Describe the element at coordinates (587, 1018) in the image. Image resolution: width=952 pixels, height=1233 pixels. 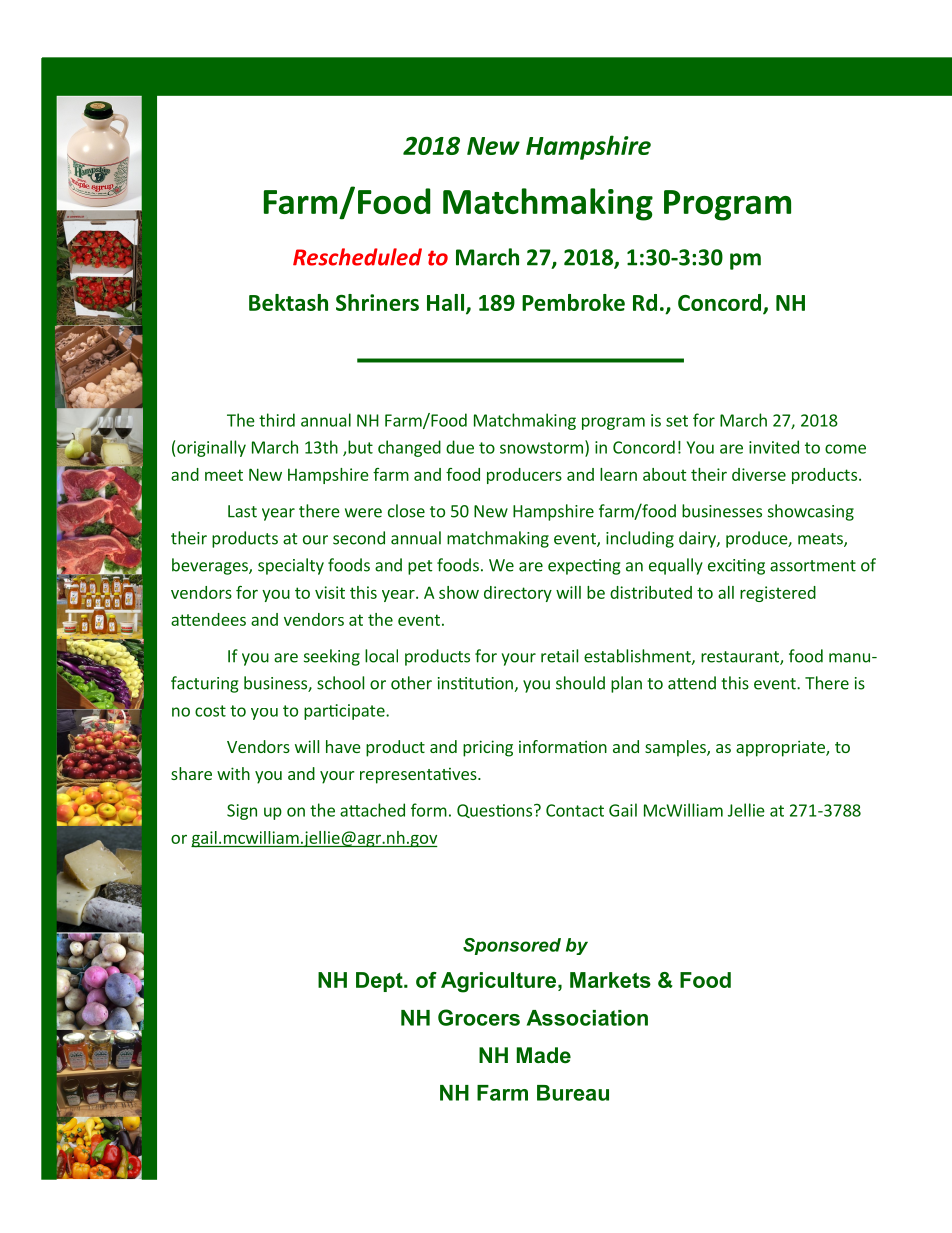
I see `Association` at that location.
